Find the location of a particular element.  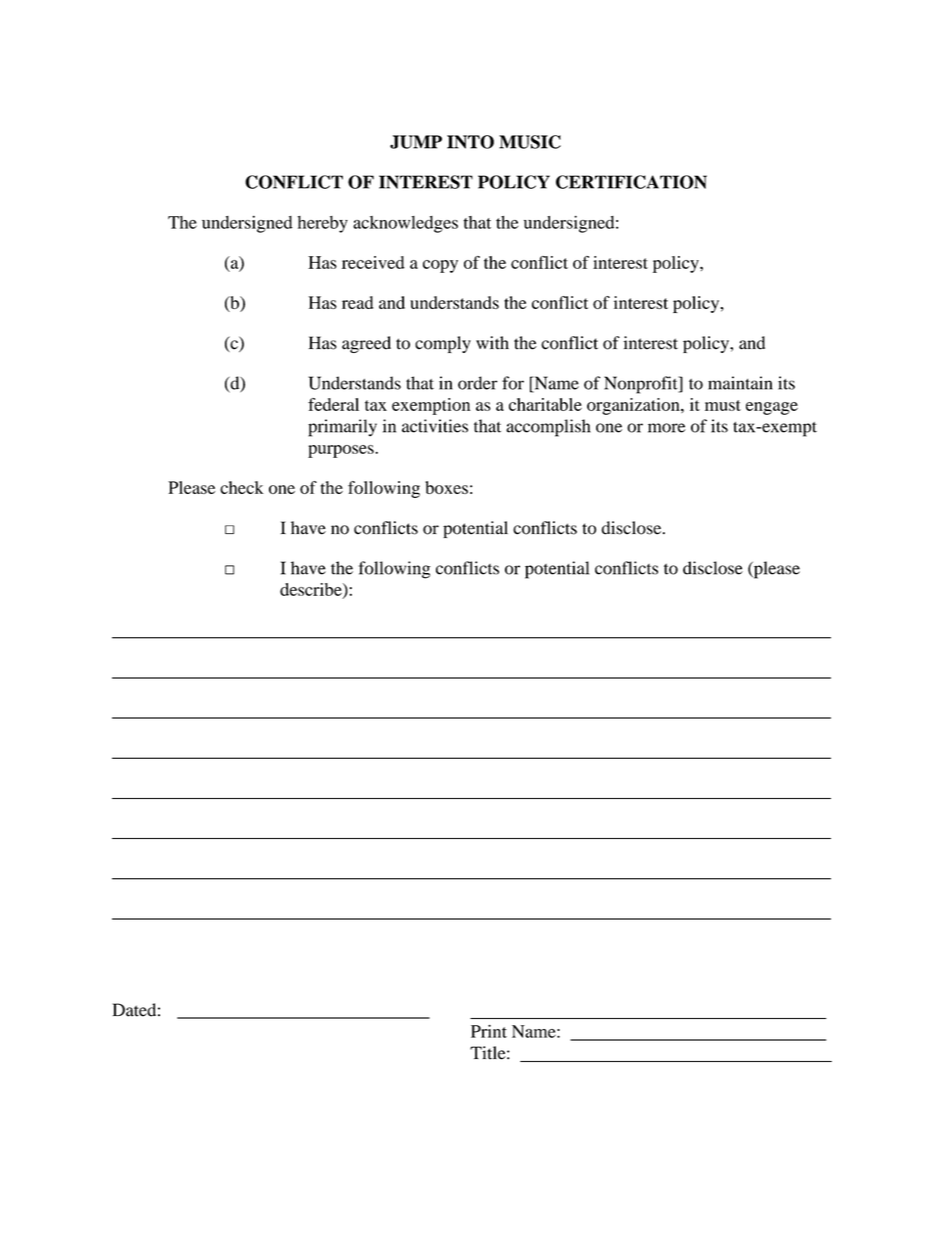

must is located at coordinates (723, 405).
